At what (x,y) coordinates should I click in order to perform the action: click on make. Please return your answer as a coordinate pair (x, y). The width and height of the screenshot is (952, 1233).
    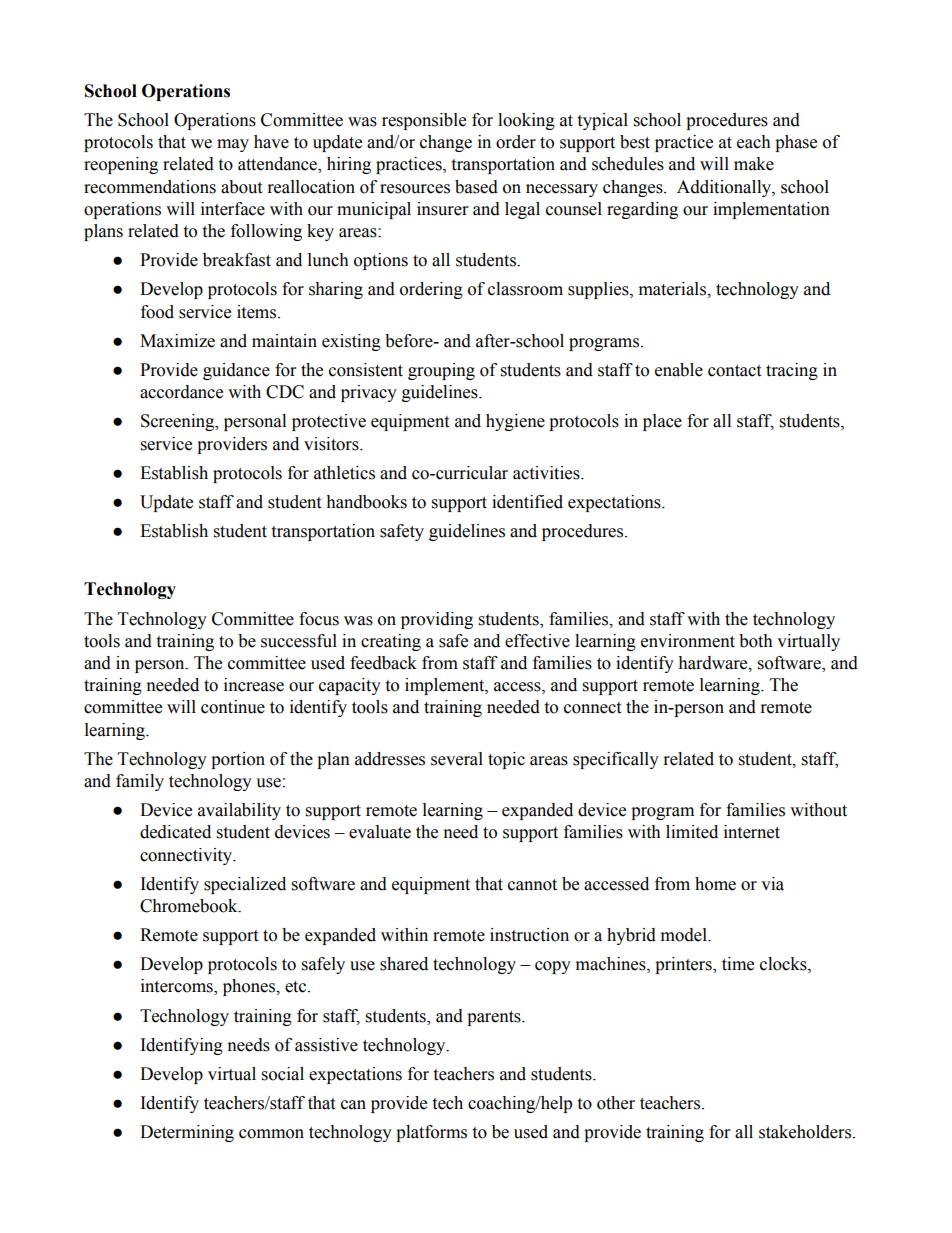
    Looking at the image, I should click on (754, 164).
